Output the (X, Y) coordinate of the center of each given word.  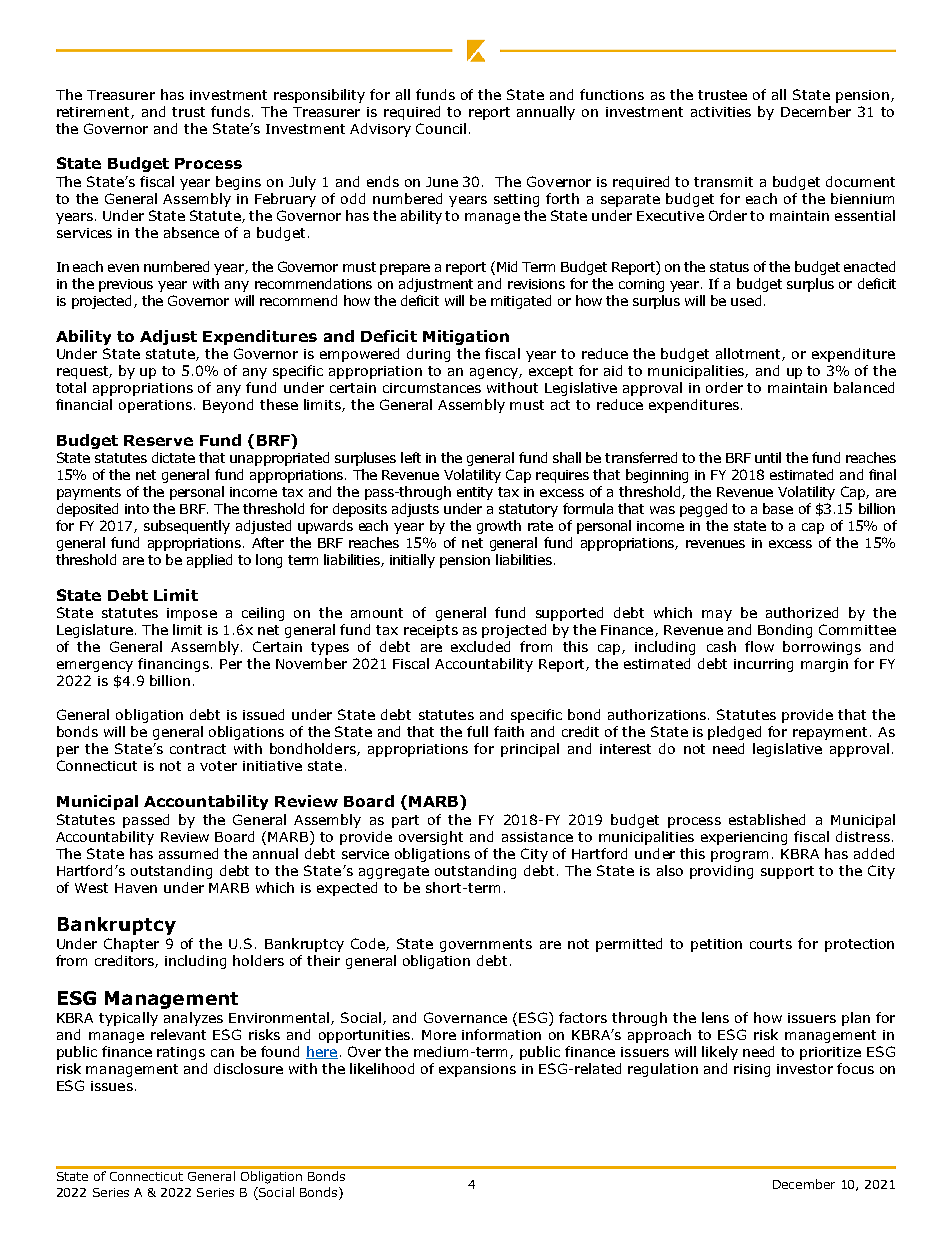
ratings (181, 1053)
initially (412, 561)
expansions (477, 1070)
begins (238, 183)
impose (192, 614)
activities (721, 112)
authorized (802, 612)
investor (805, 1069)
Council (441, 128)
